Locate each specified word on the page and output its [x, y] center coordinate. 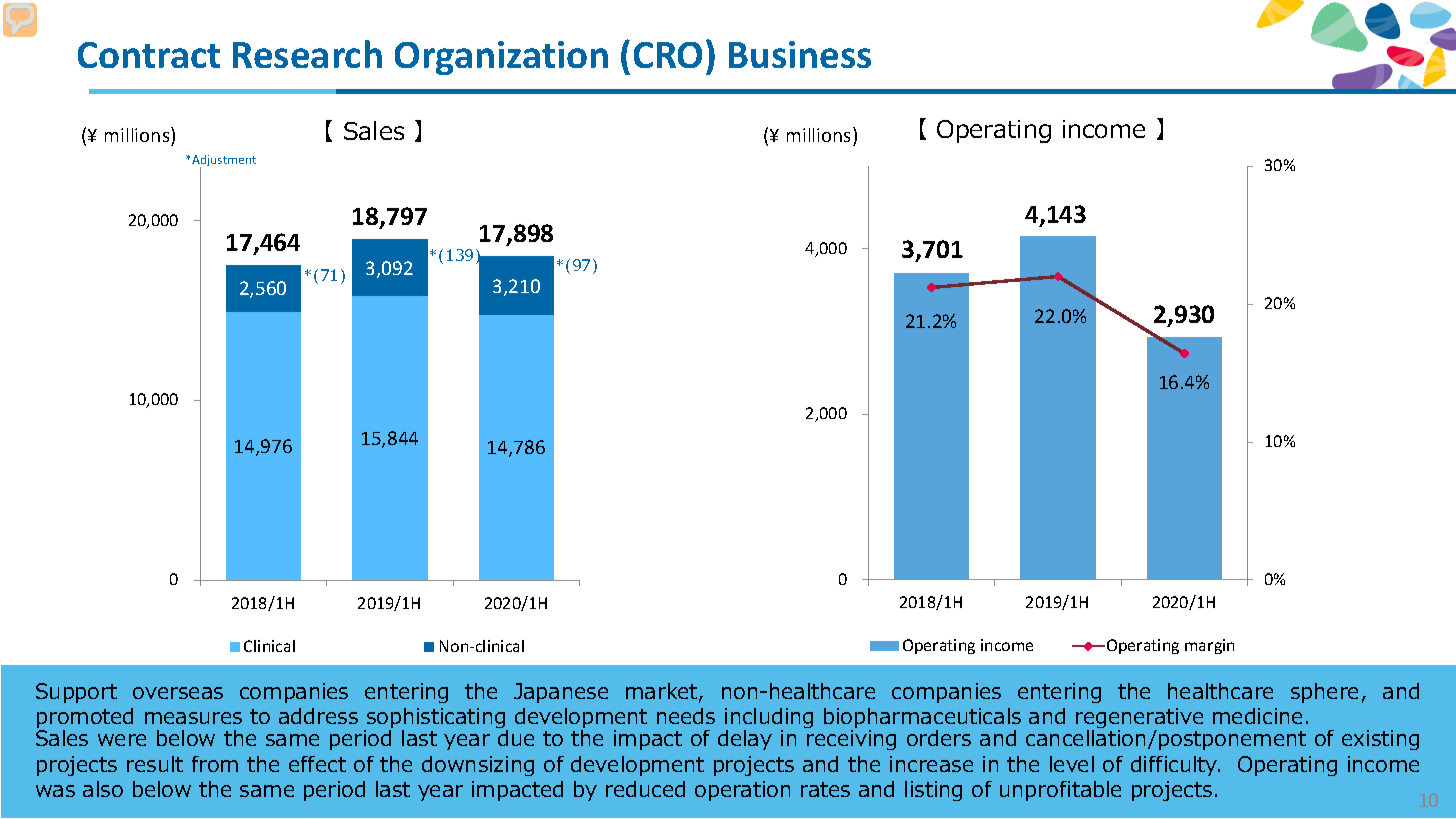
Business [800, 54]
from [215, 764]
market [663, 692]
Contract [149, 55]
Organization [501, 58]
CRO [668, 55]
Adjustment [224, 162]
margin [1209, 646]
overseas [178, 693]
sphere [1324, 693]
